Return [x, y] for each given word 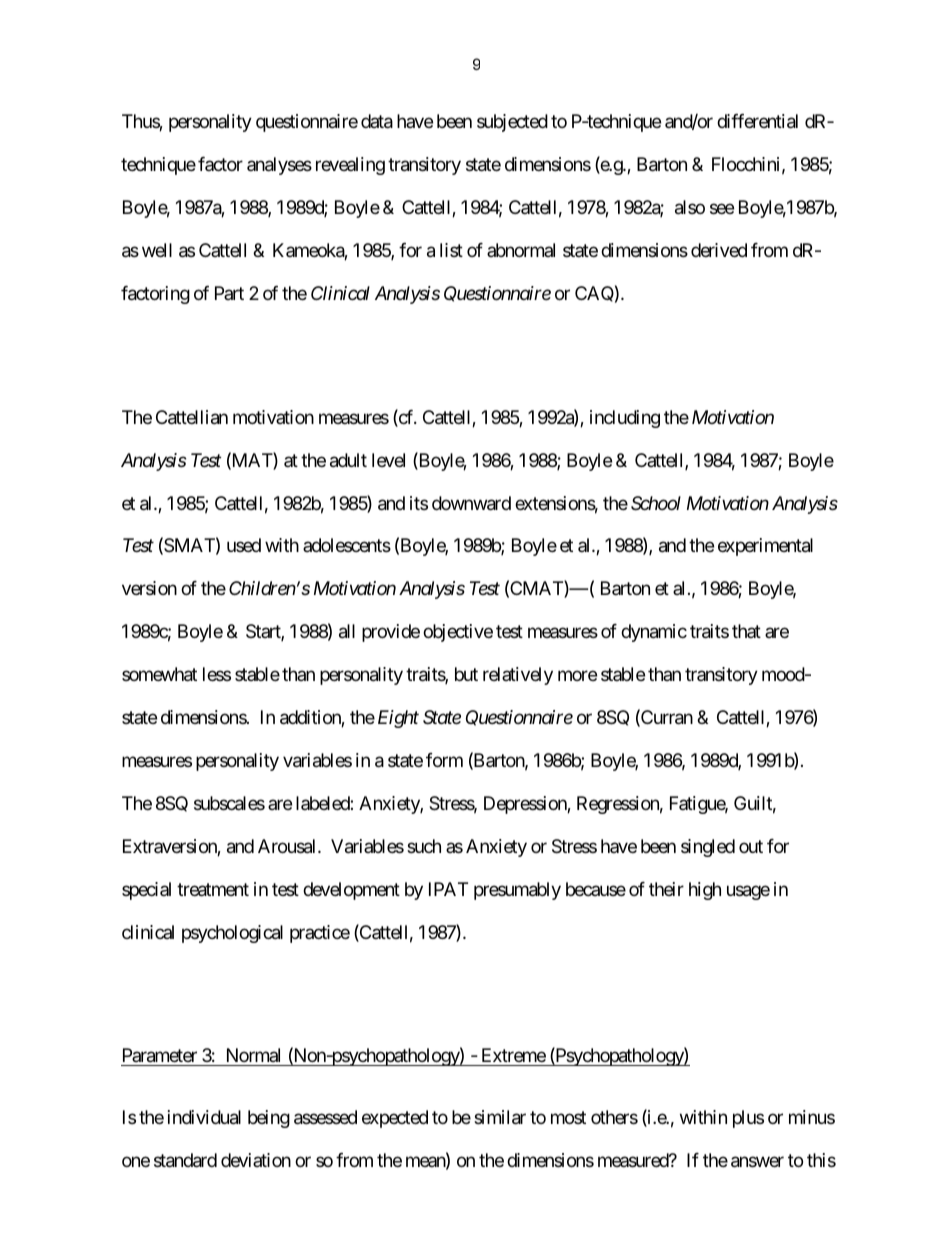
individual [204, 1117]
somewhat [159, 674]
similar [500, 1117]
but [466, 674]
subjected [512, 123]
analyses [279, 166]
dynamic [654, 633]
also [690, 207]
